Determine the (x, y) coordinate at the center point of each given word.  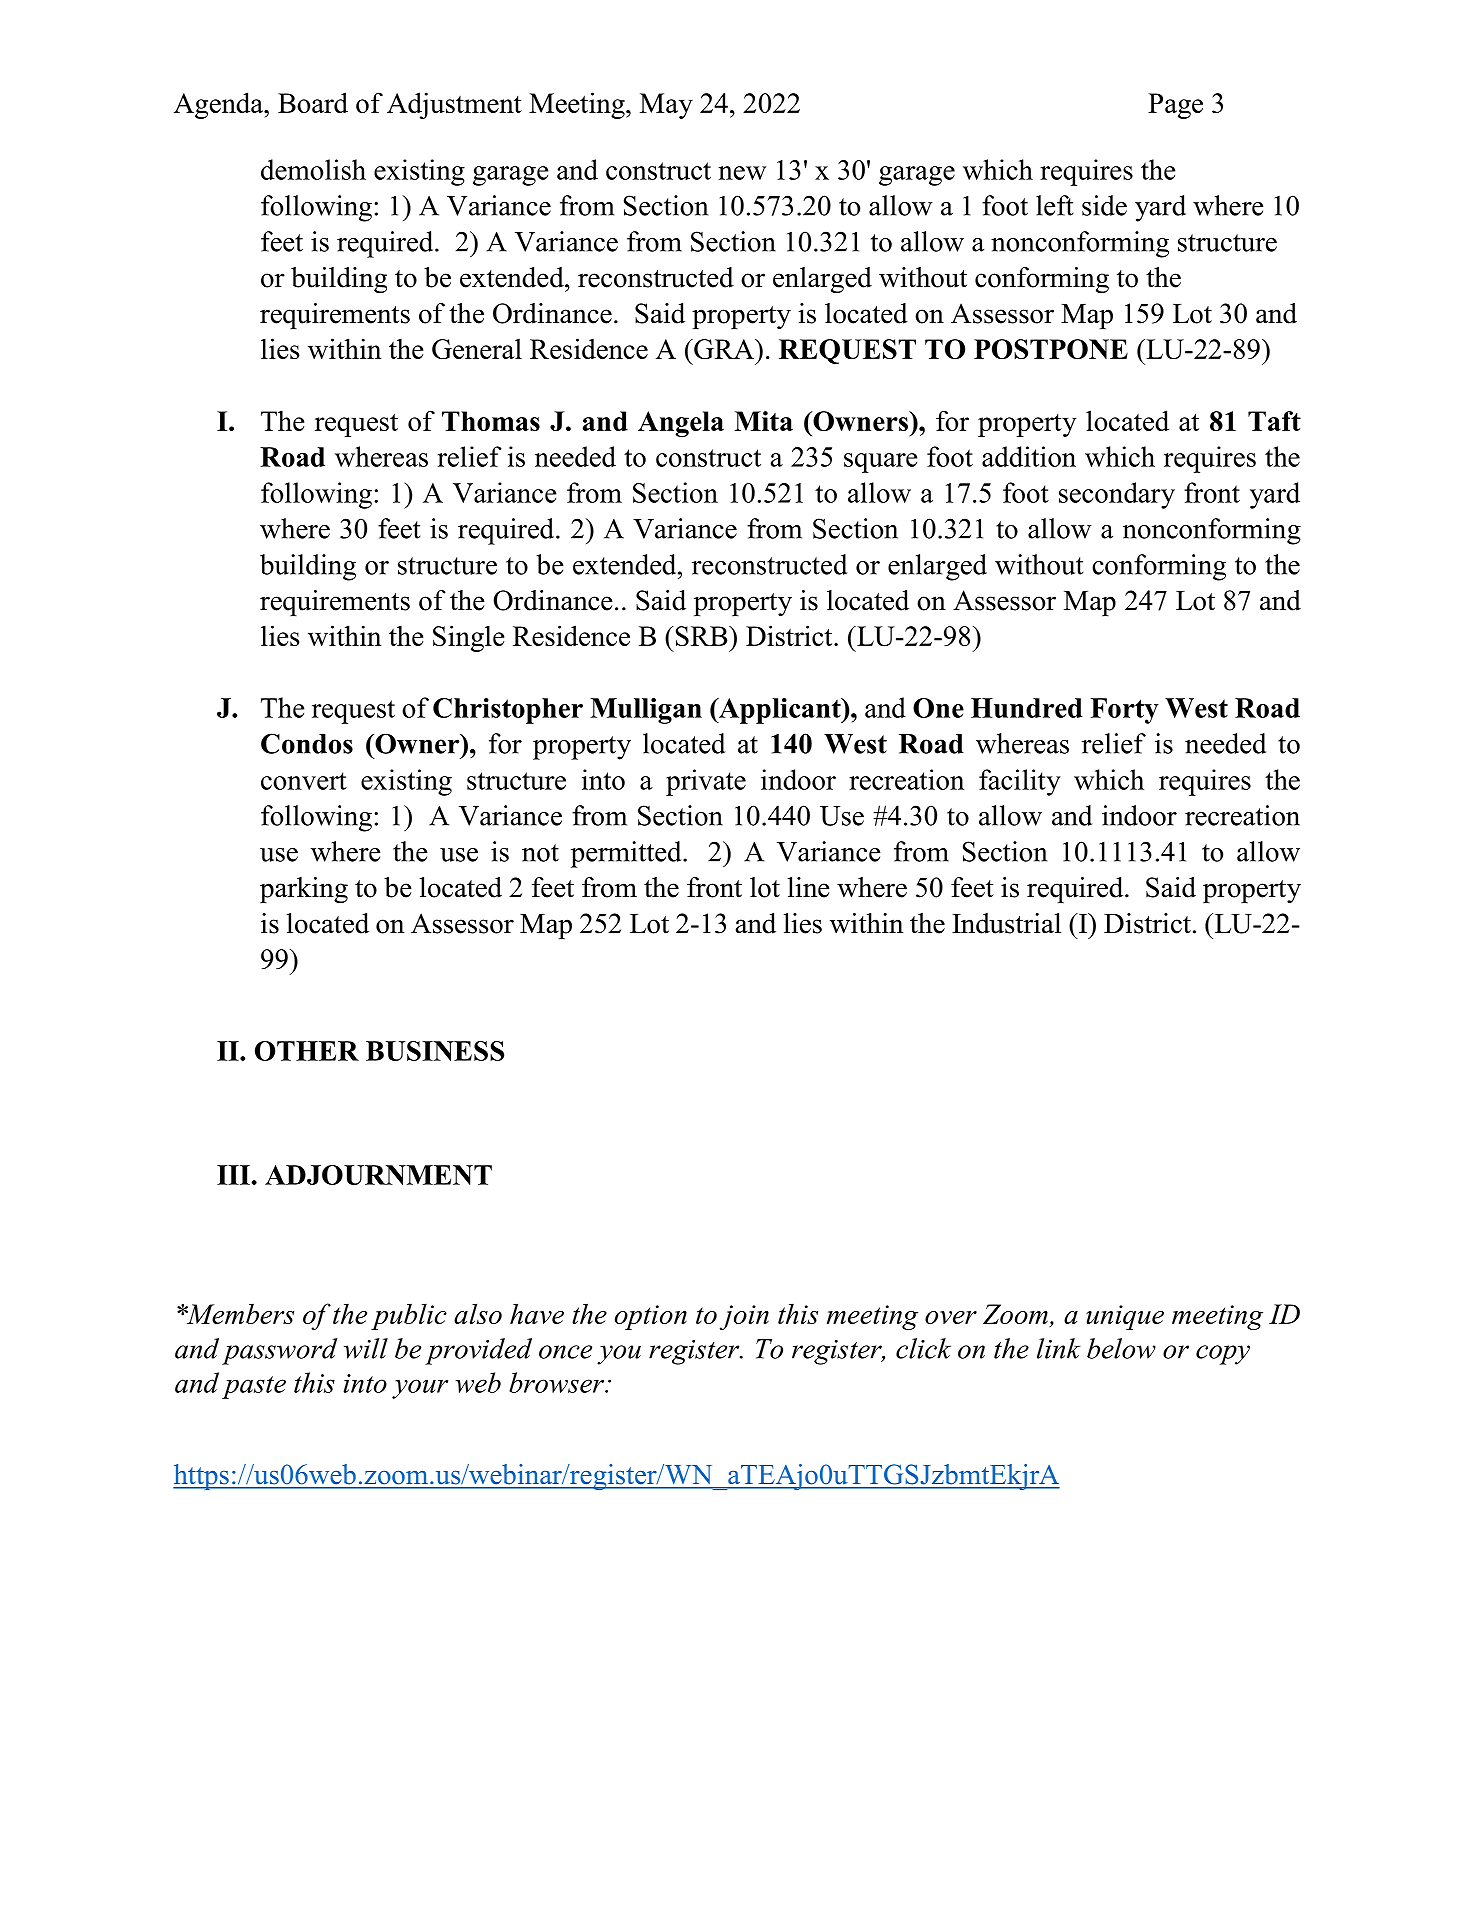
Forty (1125, 711)
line (809, 887)
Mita (763, 421)
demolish (313, 169)
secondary (1117, 495)
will (366, 1348)
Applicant (780, 711)
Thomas (491, 421)
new (742, 173)
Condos (307, 743)
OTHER (307, 1051)
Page (1175, 106)
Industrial (1006, 923)
